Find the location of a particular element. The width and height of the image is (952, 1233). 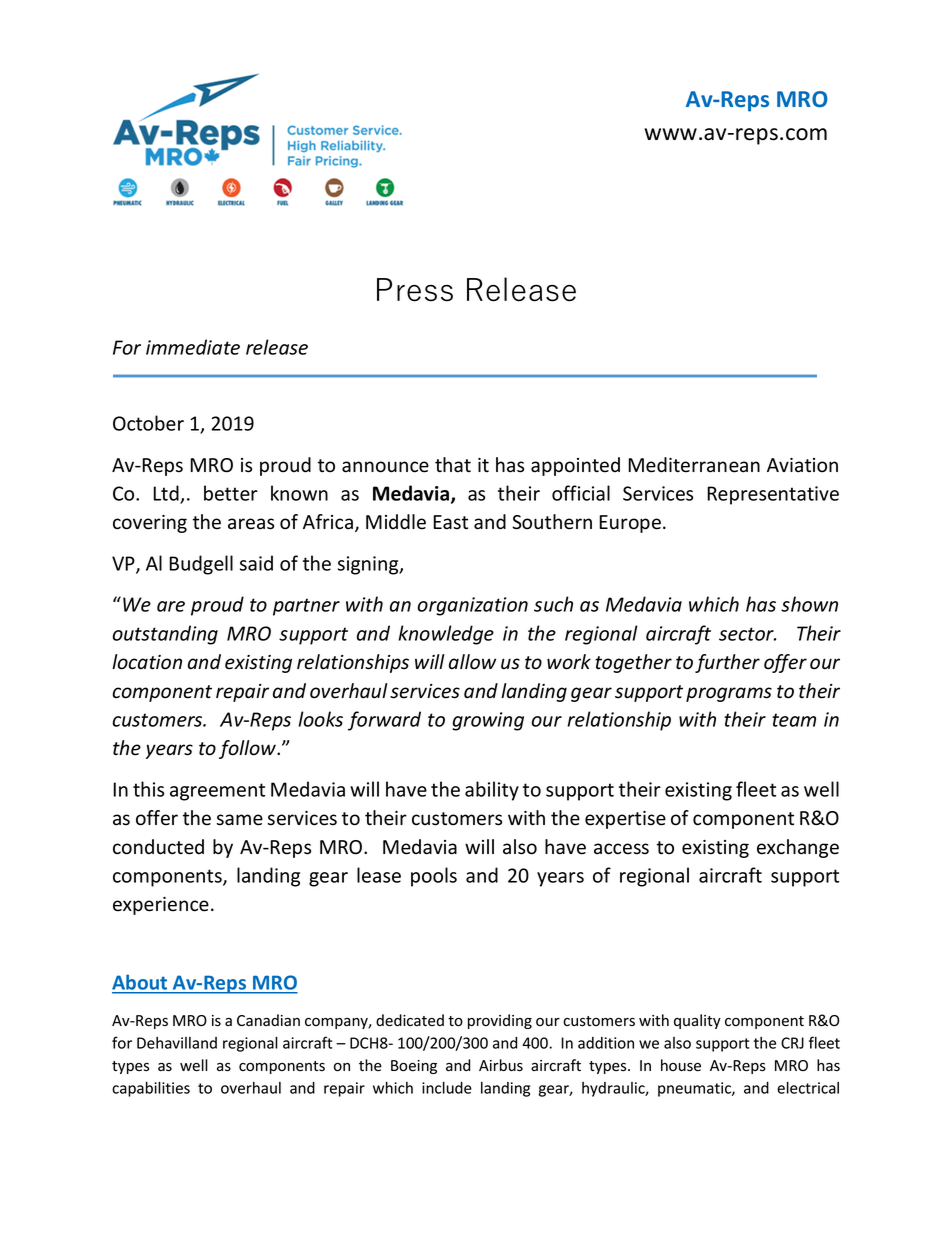

Mediterranean is located at coordinates (694, 465).
